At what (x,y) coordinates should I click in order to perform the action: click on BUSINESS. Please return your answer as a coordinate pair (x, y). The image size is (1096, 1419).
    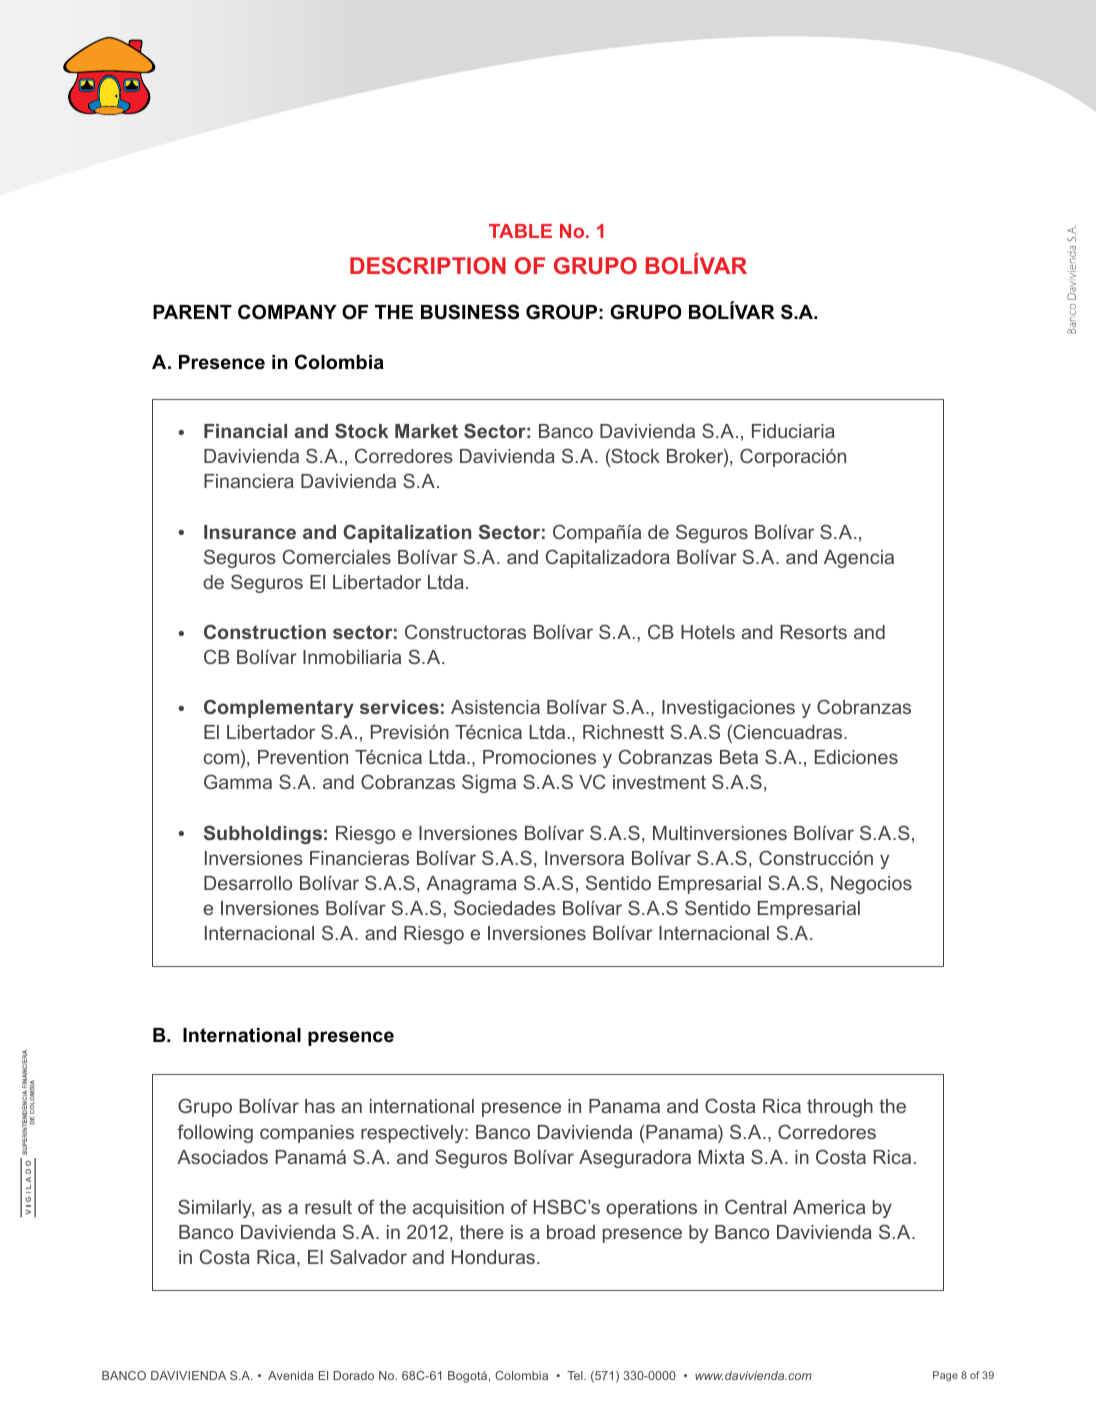
    Looking at the image, I should click on (470, 312).
